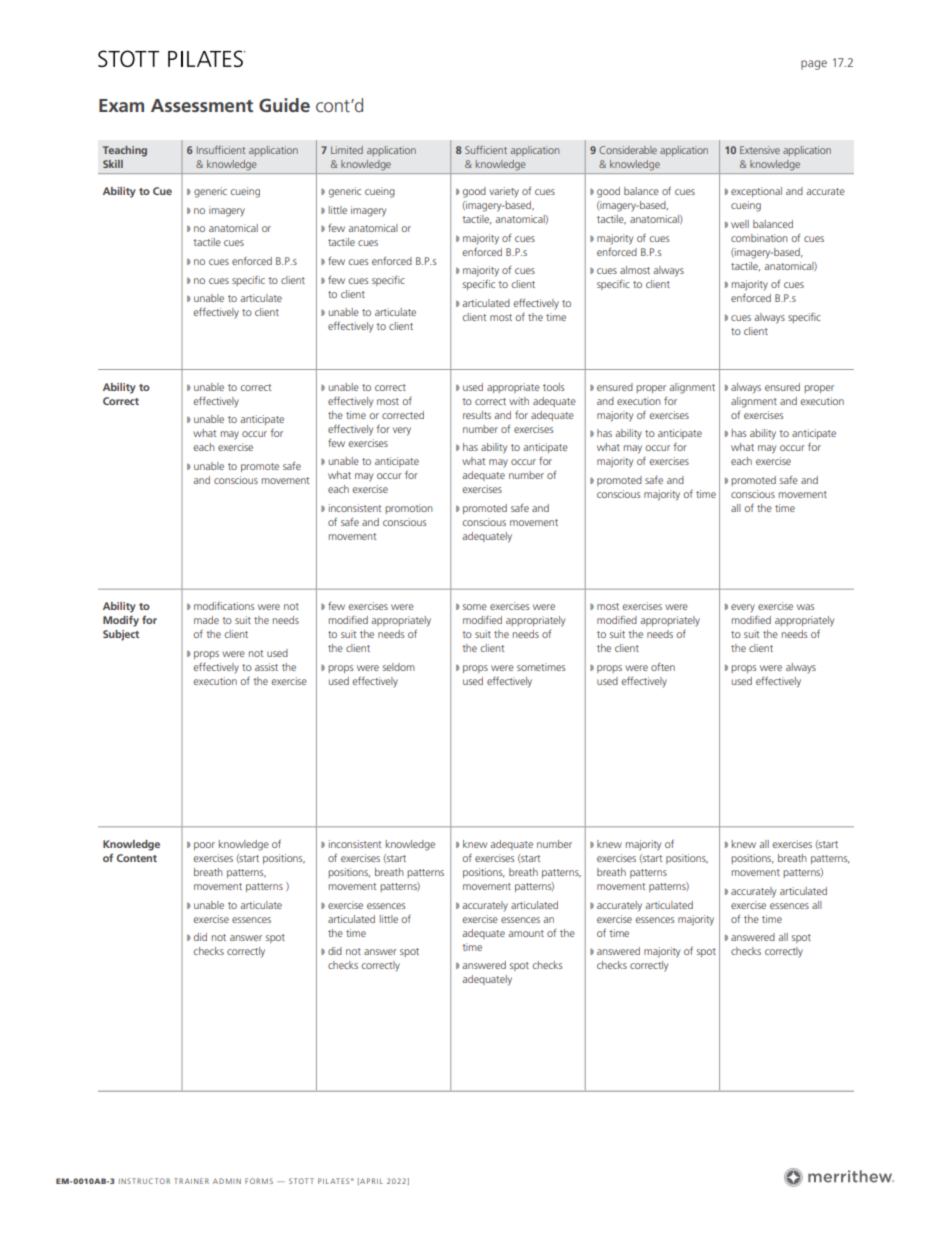  What do you see at coordinates (409, 509) in the image?
I see `promotion` at bounding box center [409, 509].
